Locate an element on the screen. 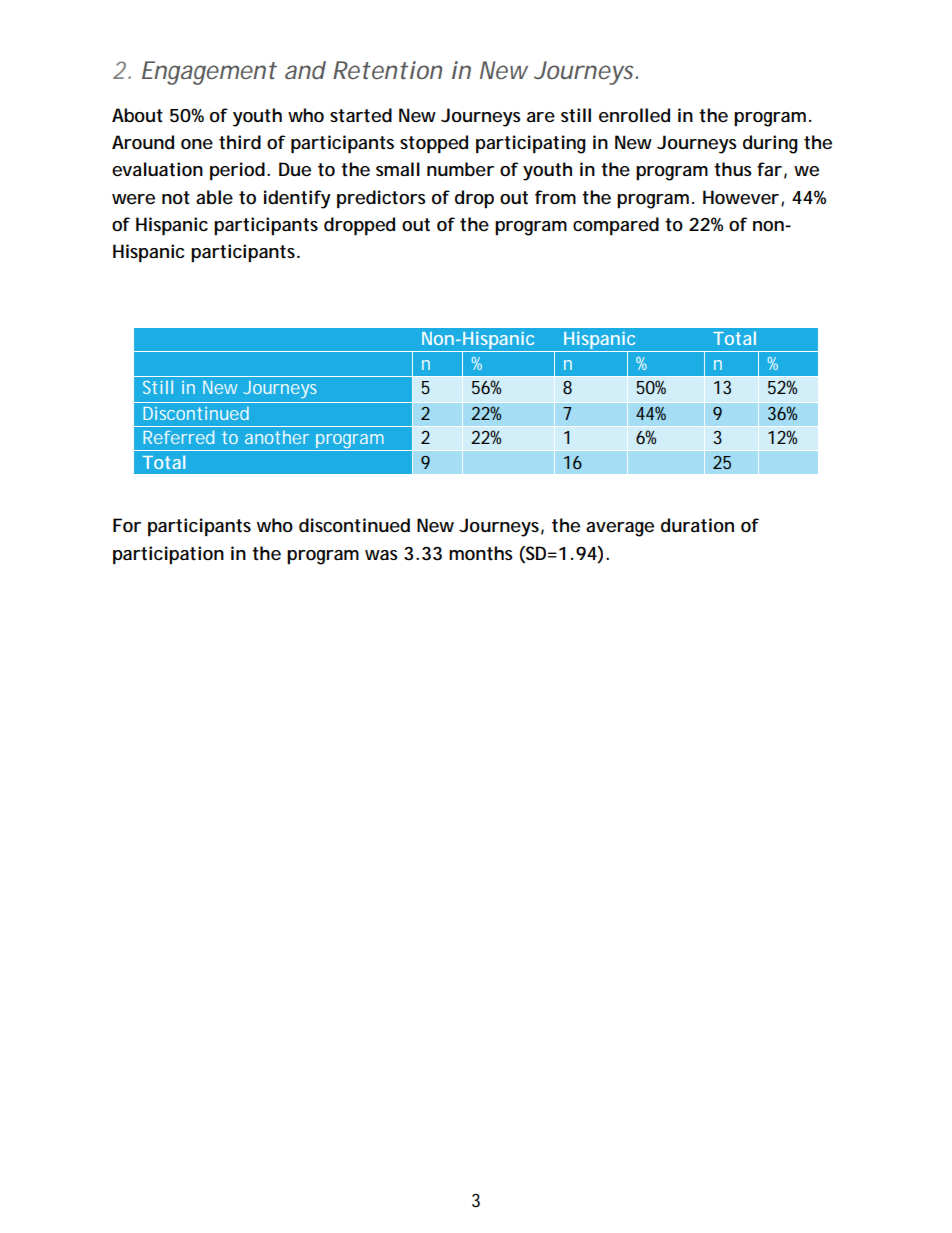  Retention is located at coordinates (387, 70).
